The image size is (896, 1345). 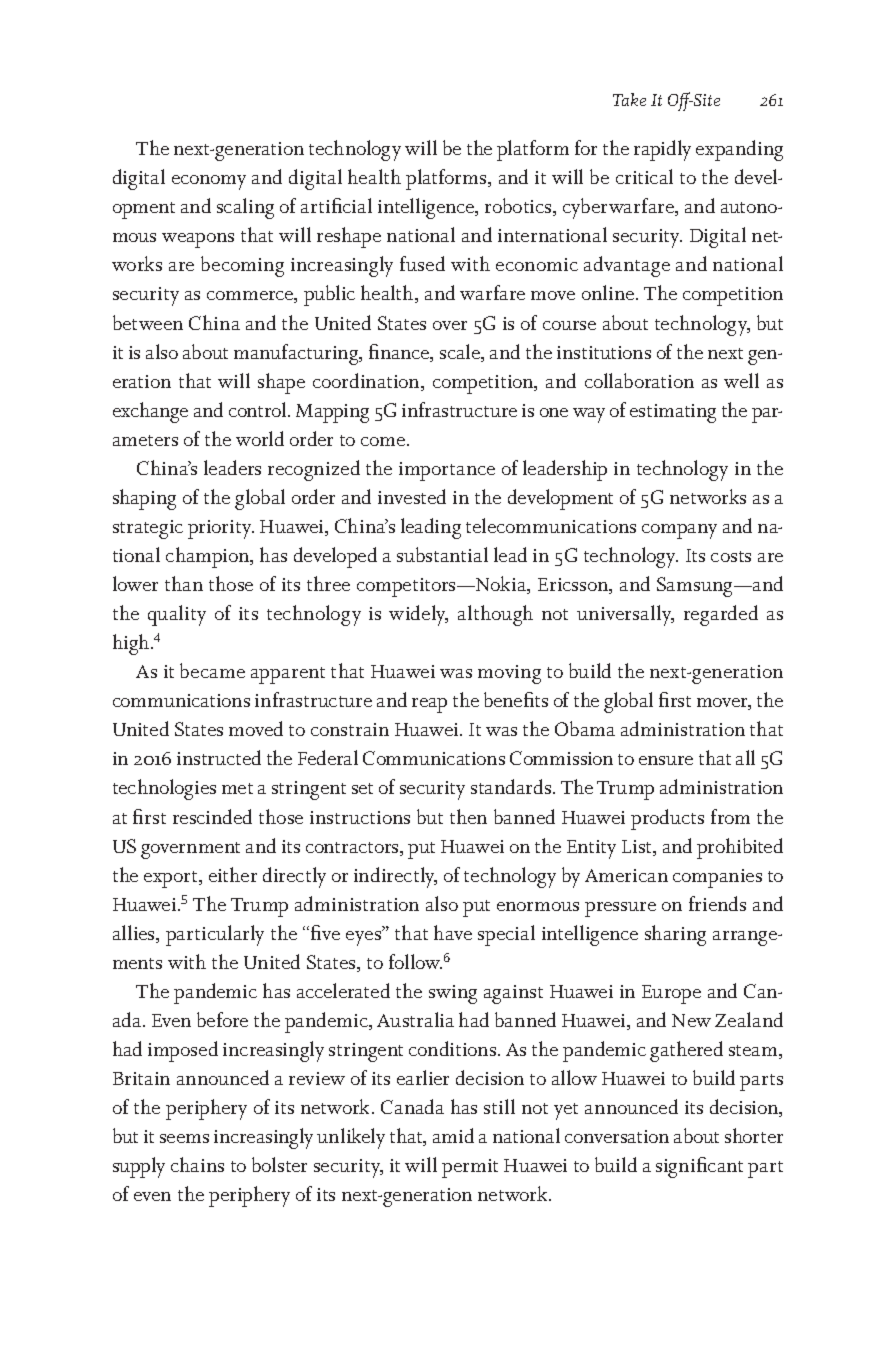 I want to click on estimating, so click(x=673, y=413).
